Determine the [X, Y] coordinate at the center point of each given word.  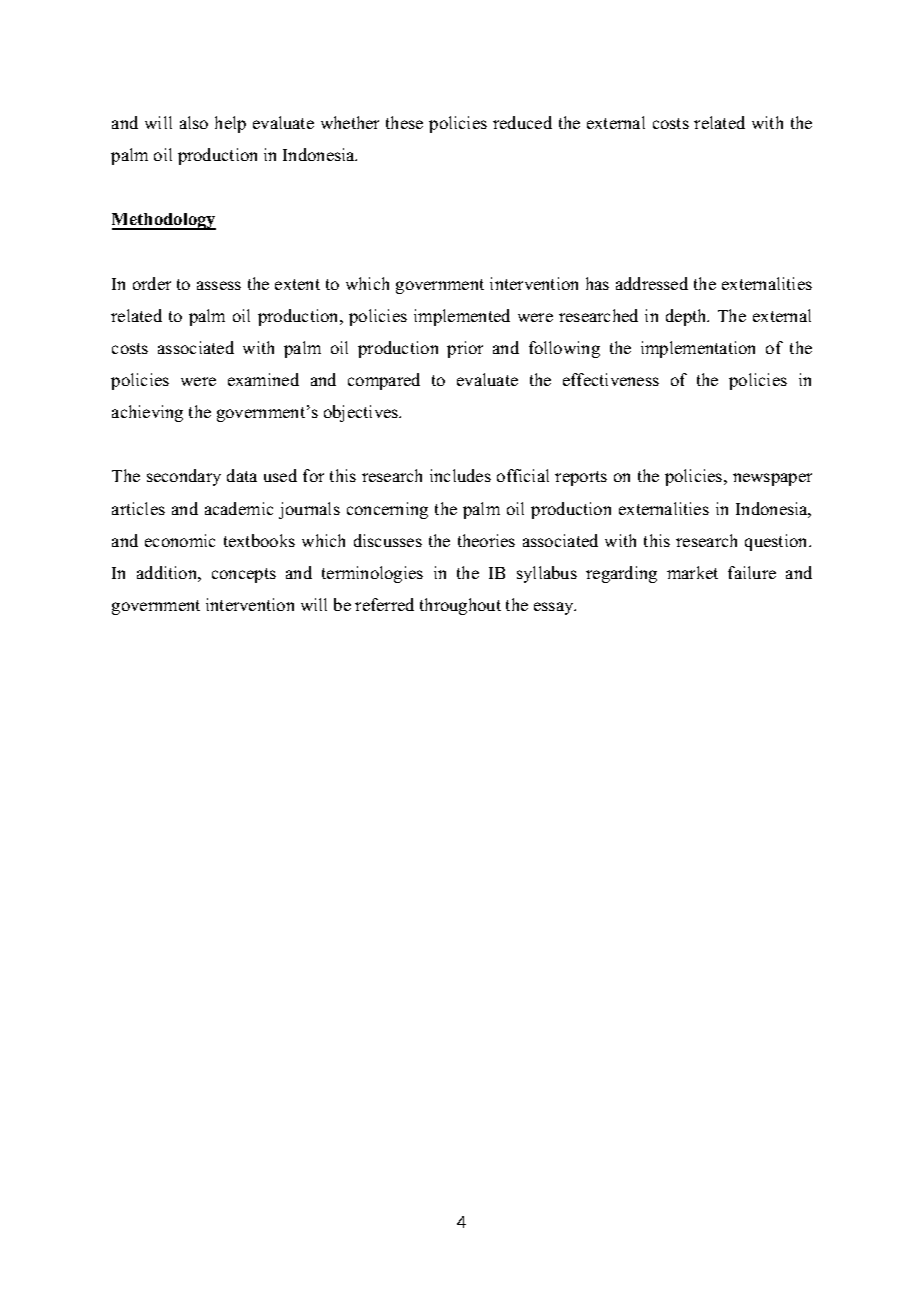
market [692, 572]
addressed [652, 283]
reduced [522, 122]
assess [219, 285]
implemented [462, 317]
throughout [460, 606]
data [242, 475]
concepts [244, 575]
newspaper [772, 479]
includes [460, 475]
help [230, 124]
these [404, 122]
